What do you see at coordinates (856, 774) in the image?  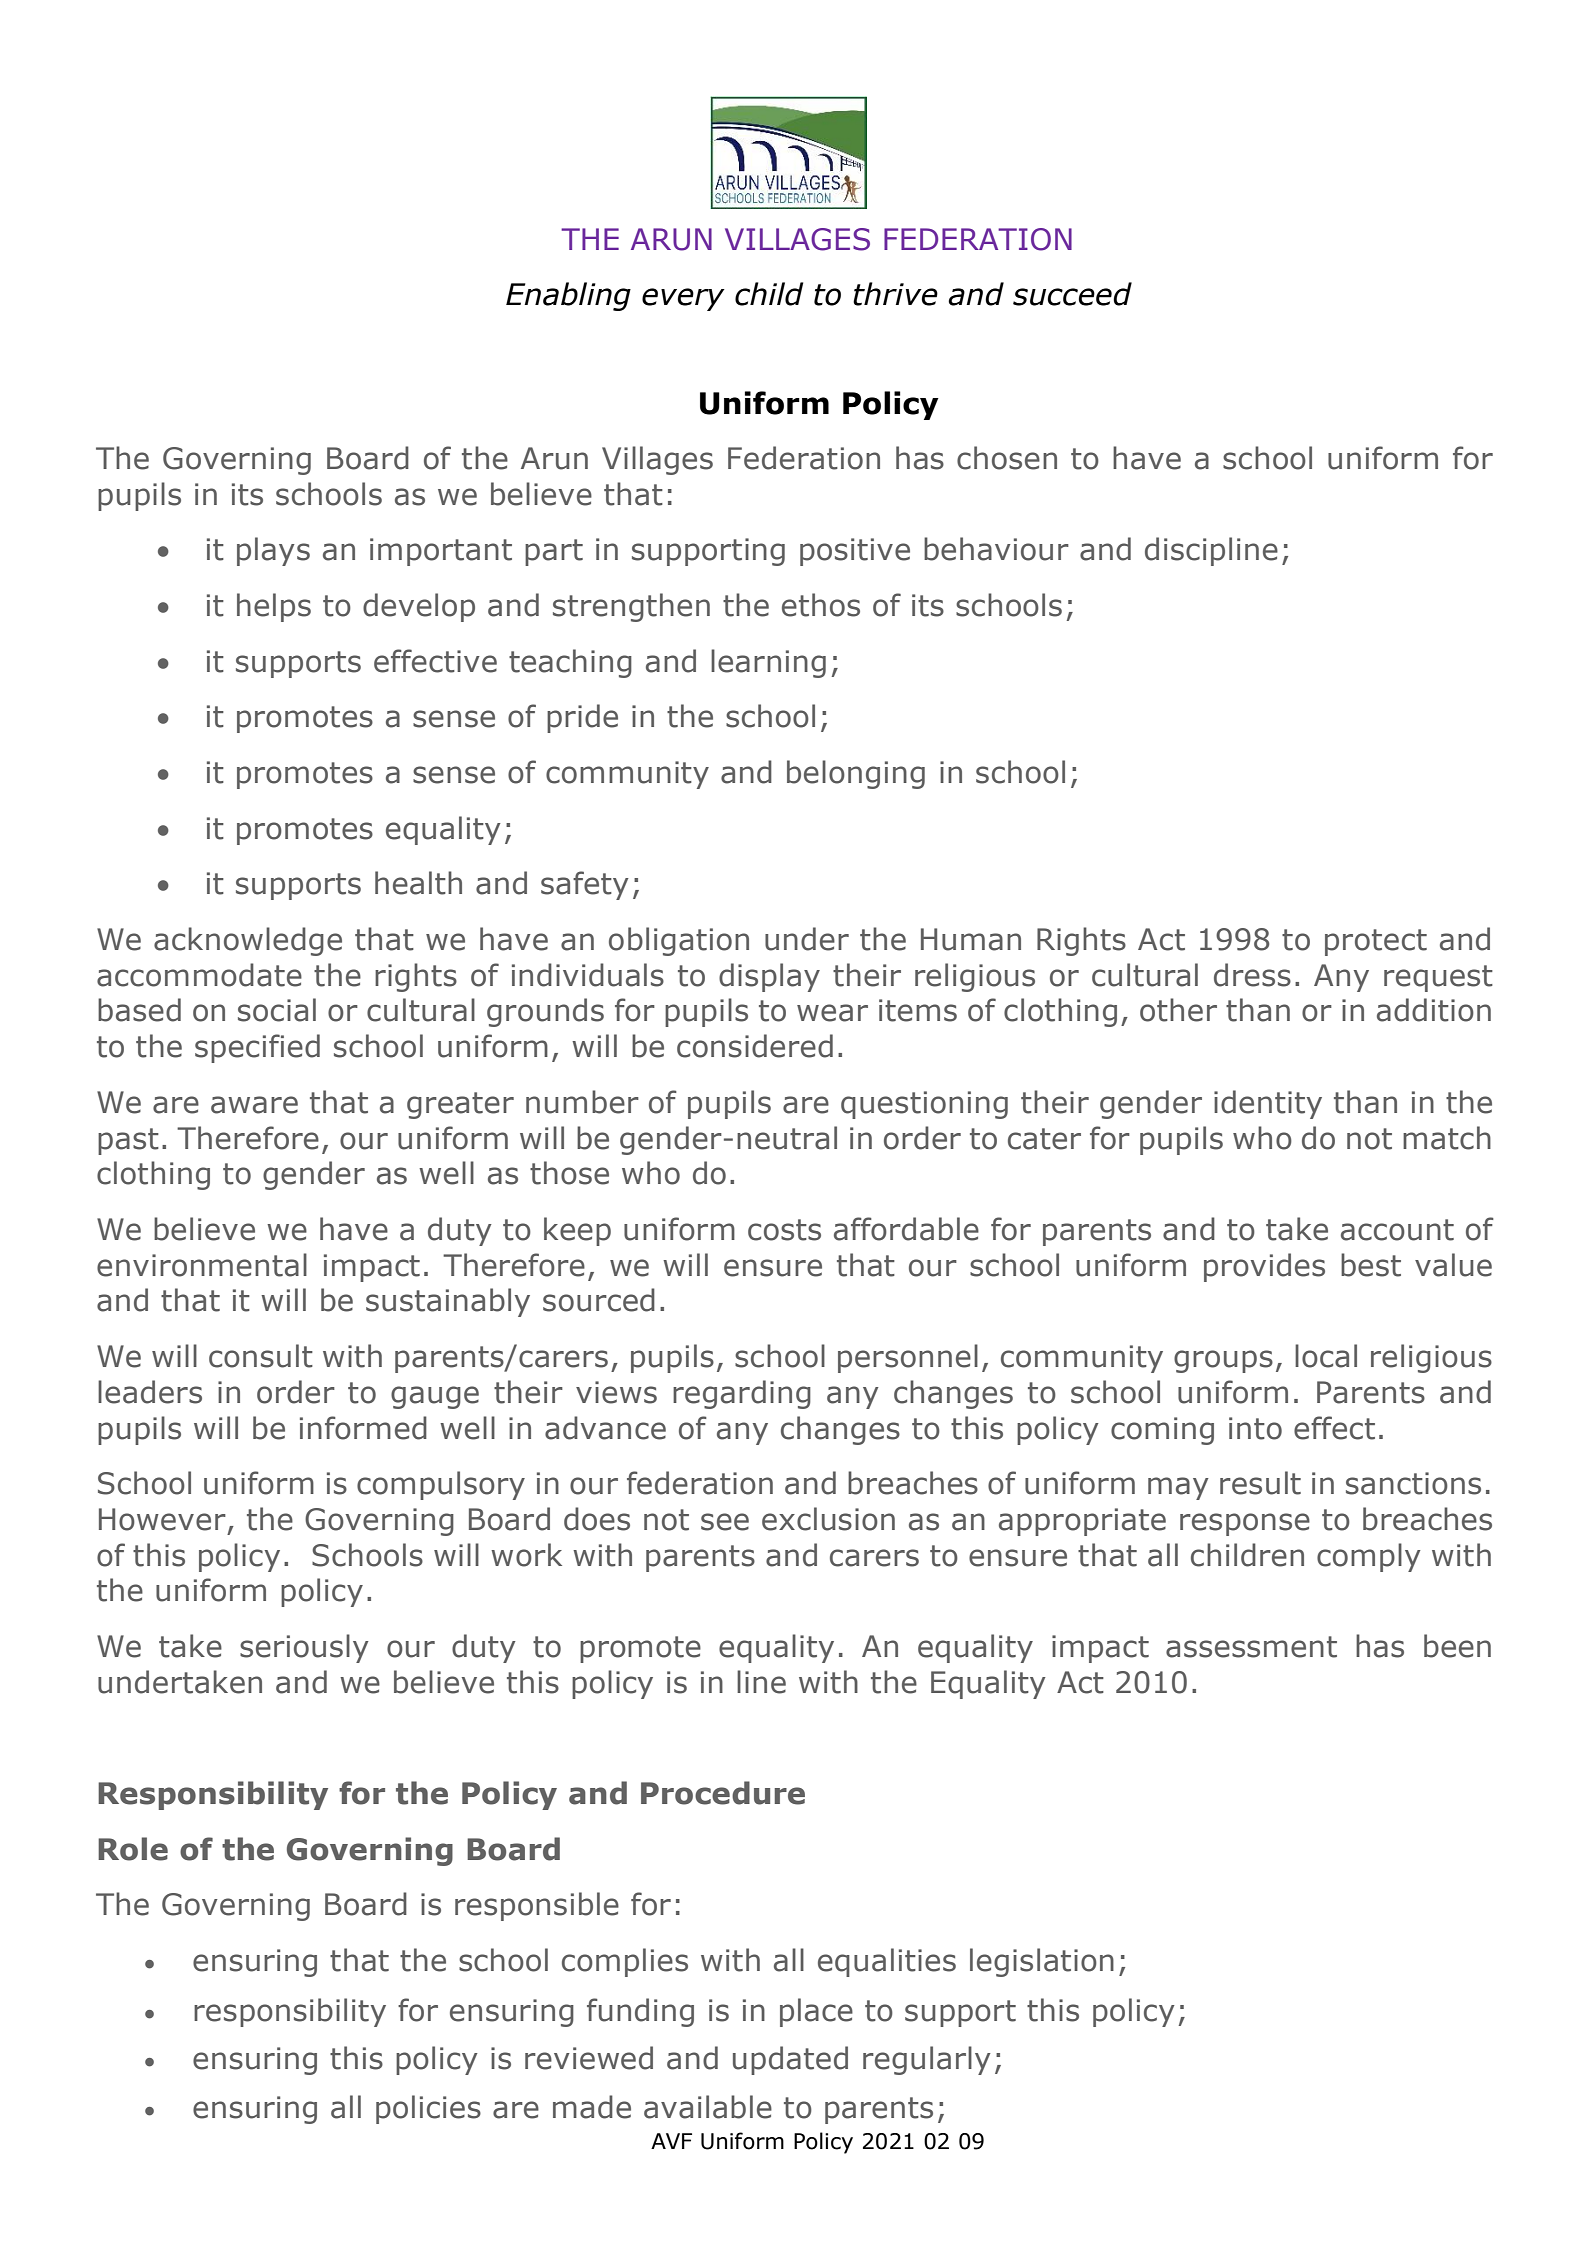 I see `belonging` at bounding box center [856, 774].
